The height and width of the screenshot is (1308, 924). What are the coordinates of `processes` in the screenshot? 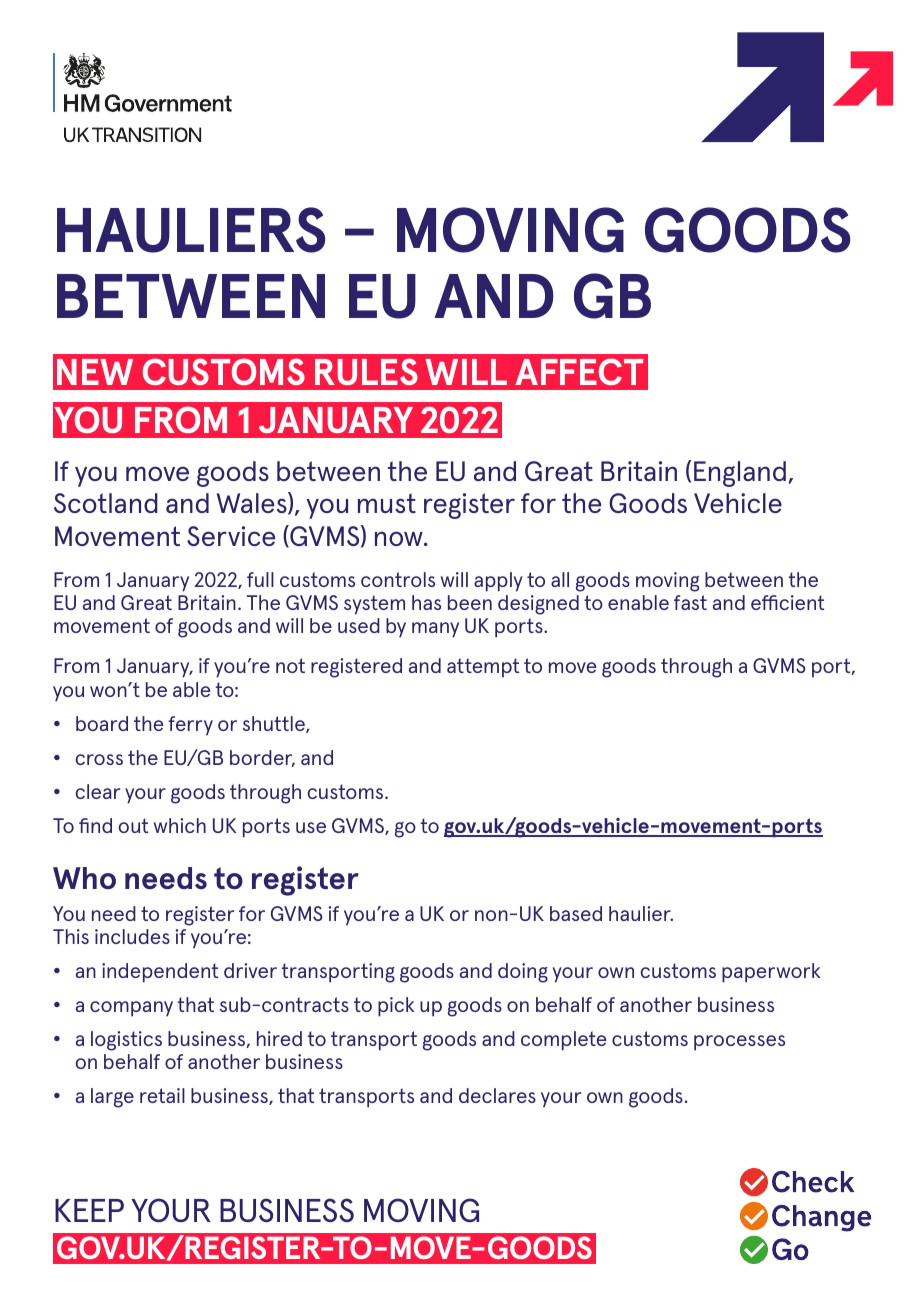 It's located at (739, 1043).
